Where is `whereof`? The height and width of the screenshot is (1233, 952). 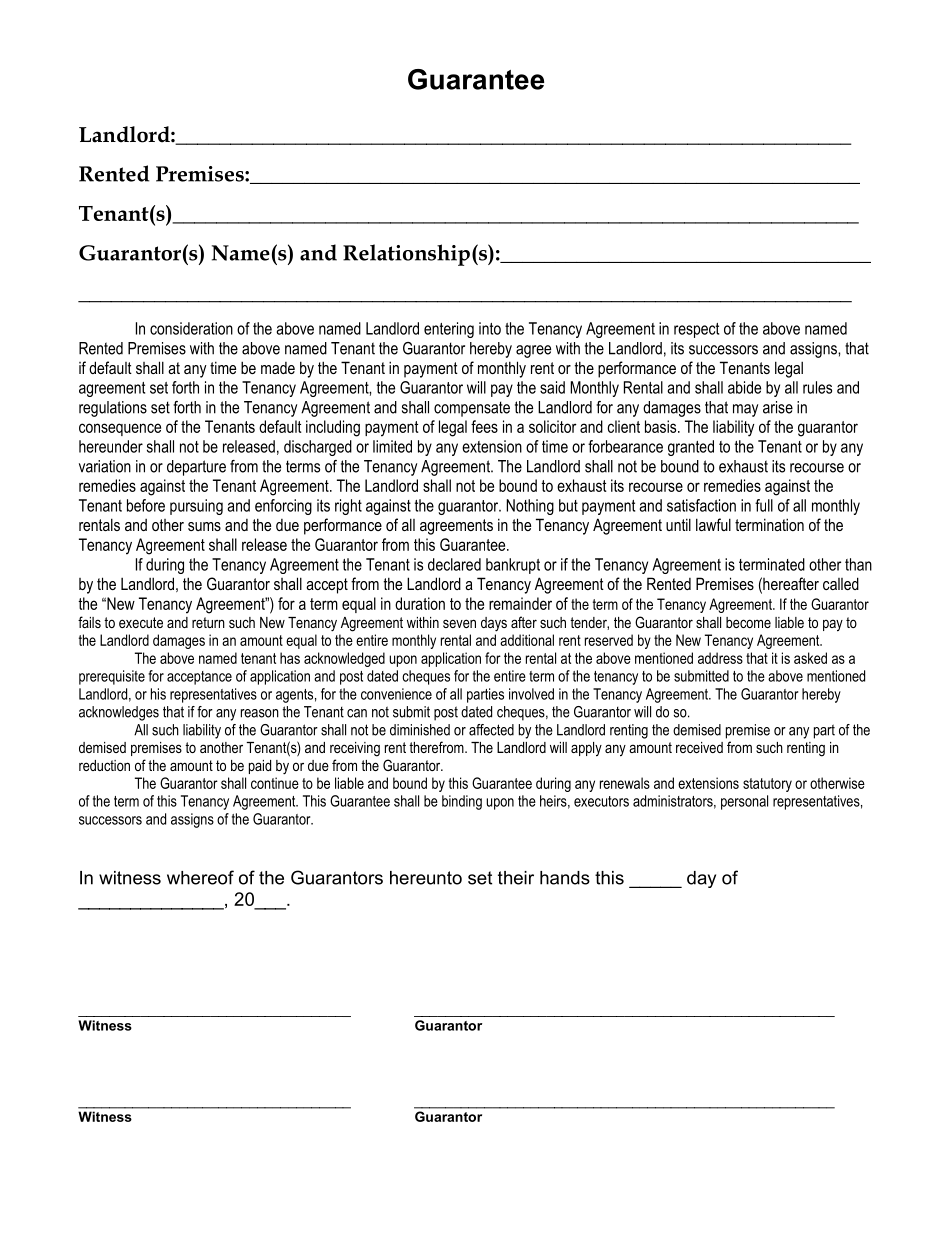
whereof is located at coordinates (200, 877).
